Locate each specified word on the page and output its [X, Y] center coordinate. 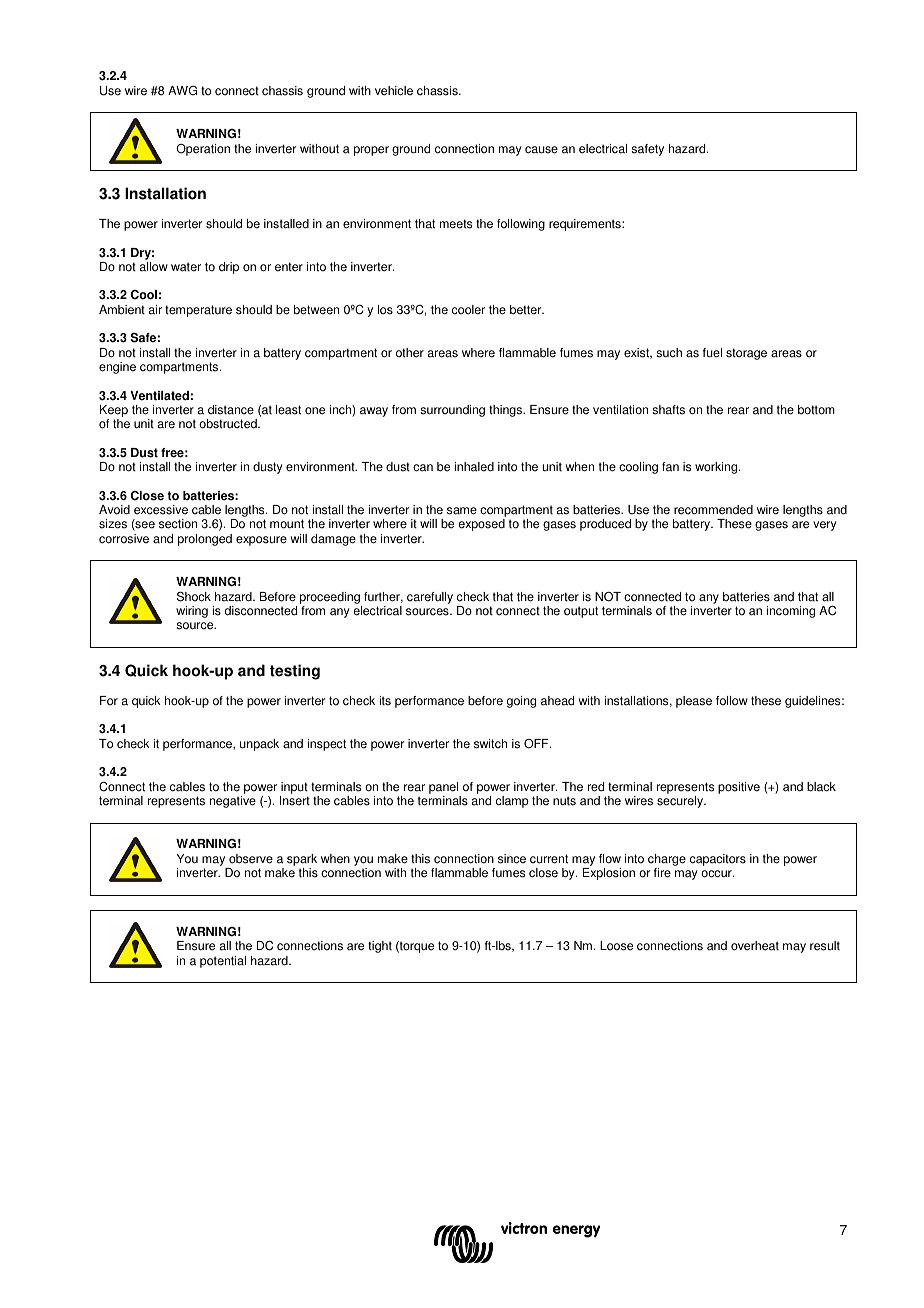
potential [223, 962]
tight [380, 947]
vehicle [394, 91]
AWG [182, 90]
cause [541, 150]
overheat [755, 946]
